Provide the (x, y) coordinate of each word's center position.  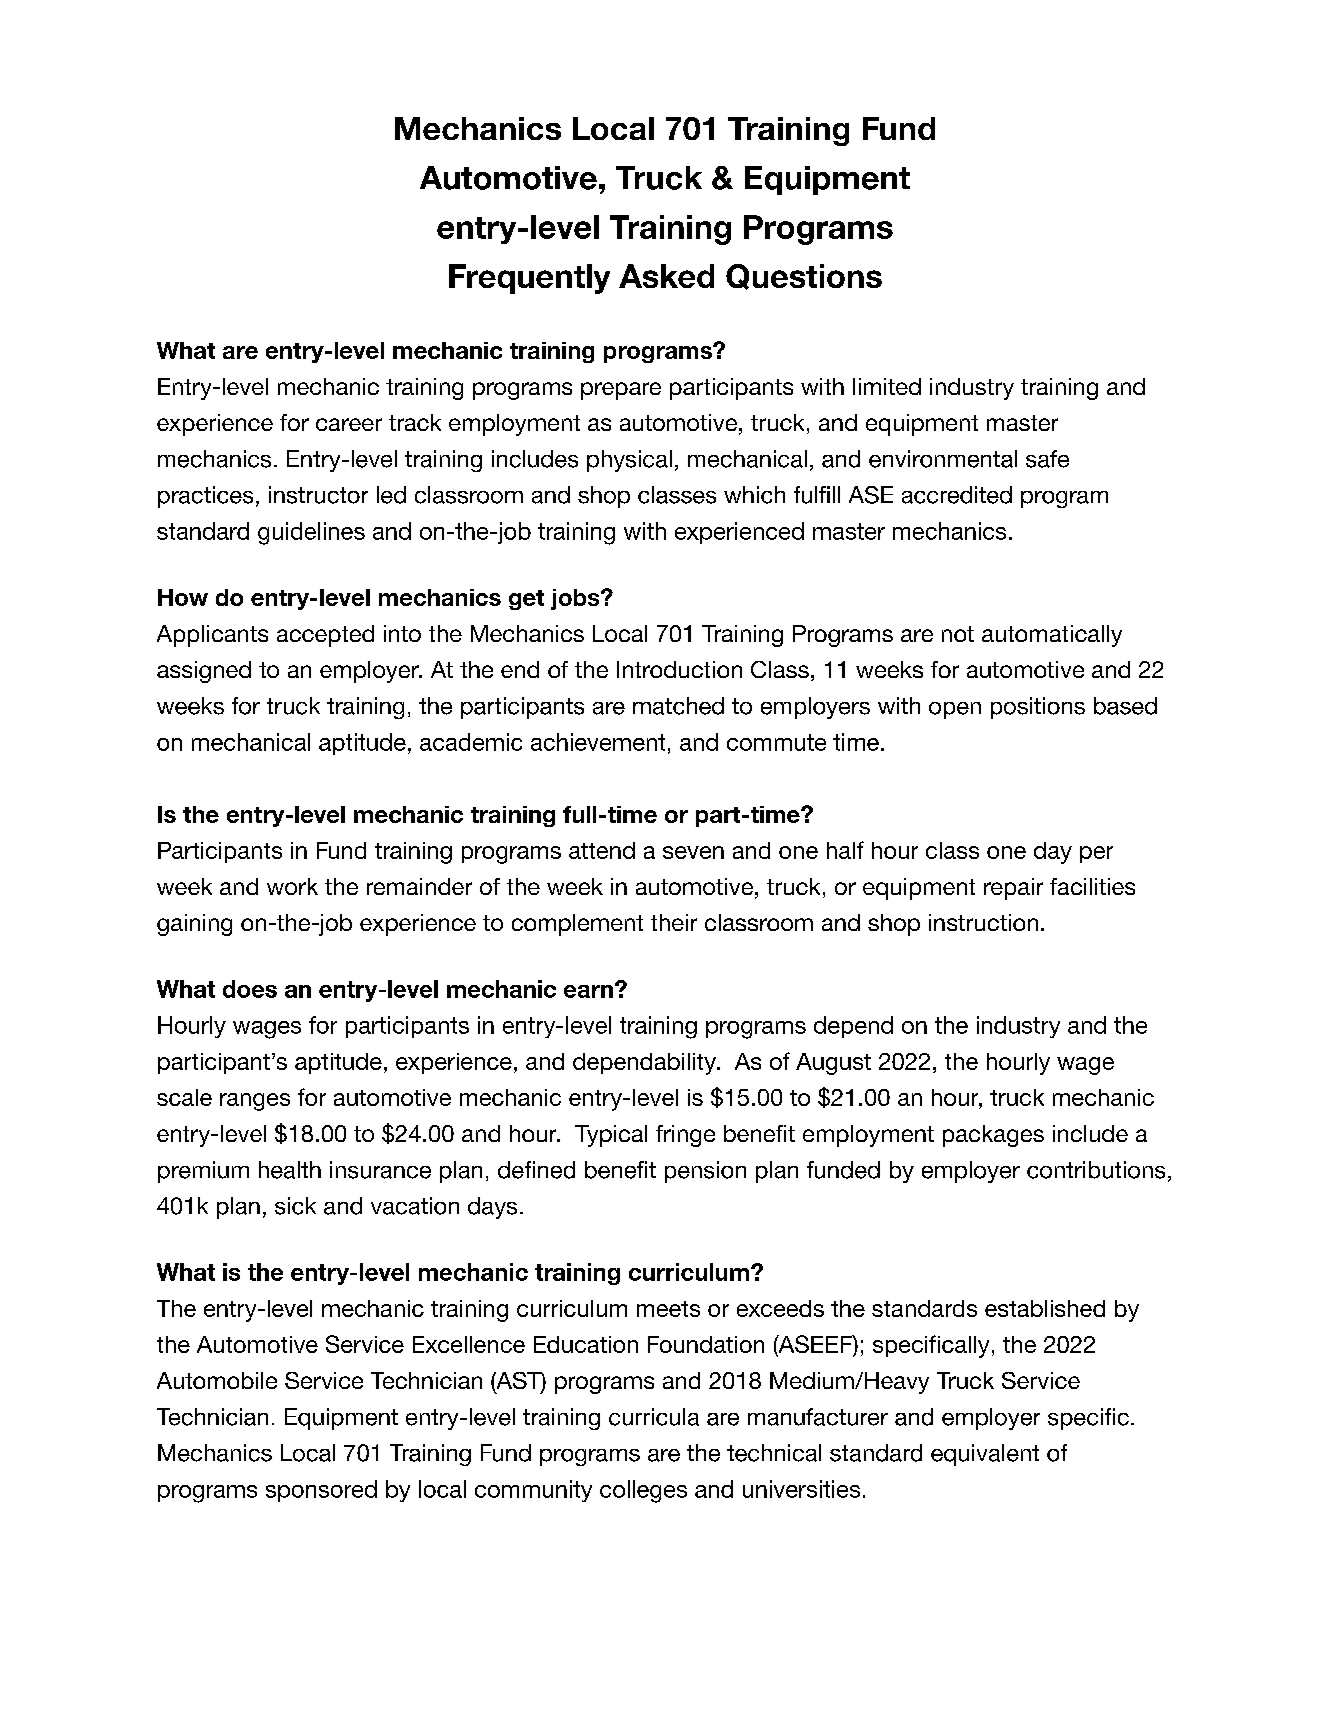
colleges (643, 1491)
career (349, 424)
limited (887, 386)
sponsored (321, 1491)
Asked (666, 276)
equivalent (985, 1455)
